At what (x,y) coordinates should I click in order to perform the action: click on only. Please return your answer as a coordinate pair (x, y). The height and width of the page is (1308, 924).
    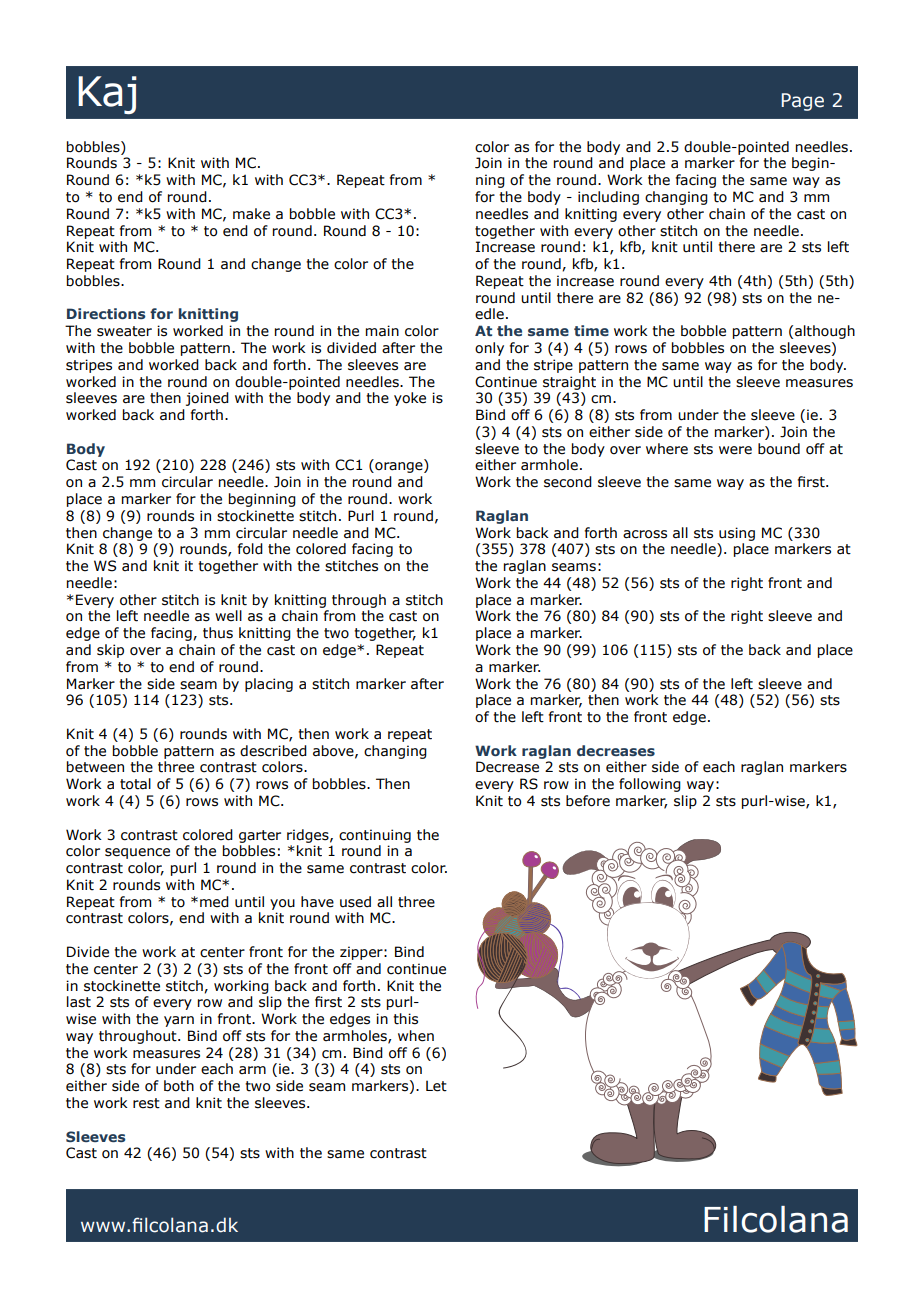
    Looking at the image, I should click on (489, 349).
